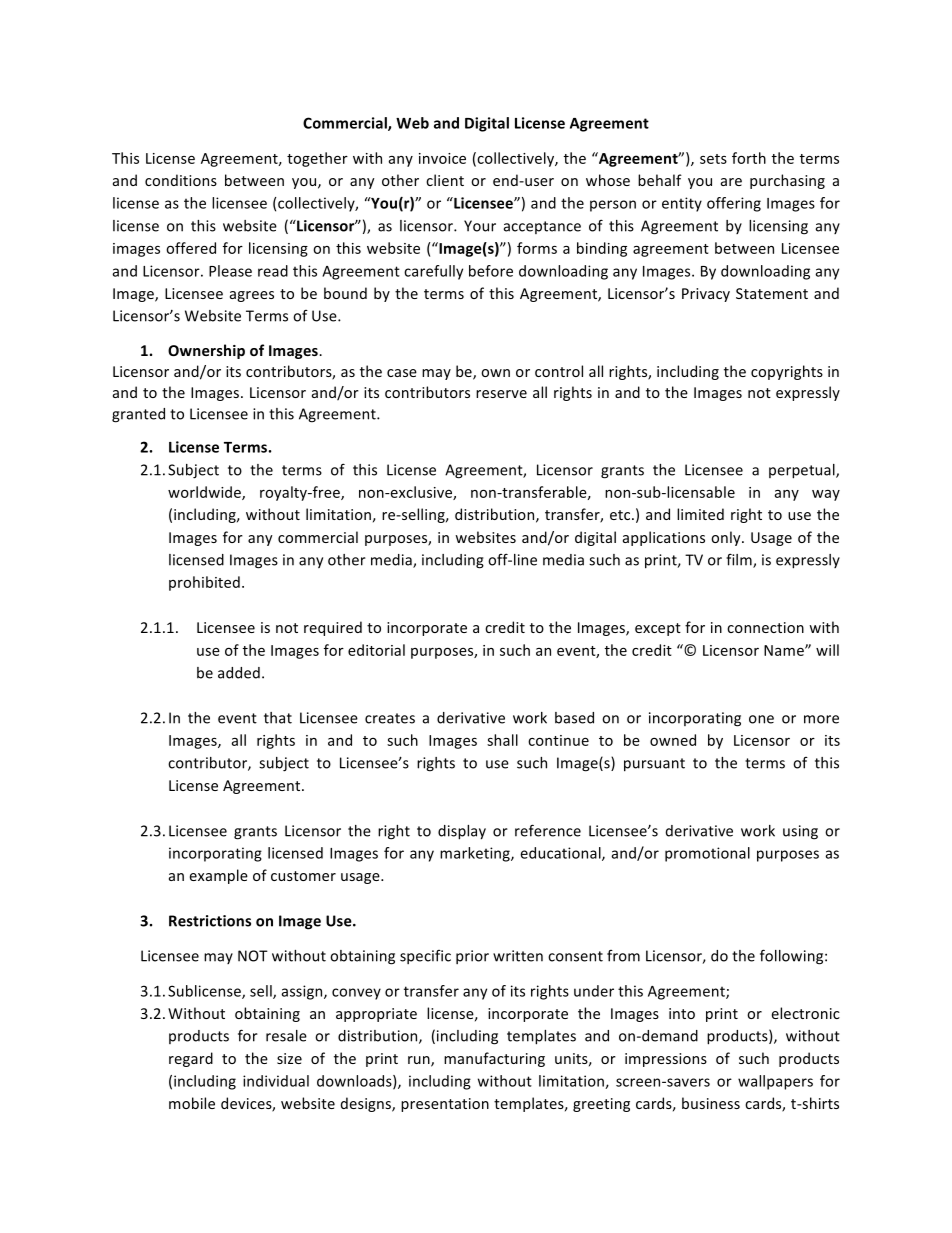 This image has height=1233, width=952. I want to click on offering, so click(734, 204).
